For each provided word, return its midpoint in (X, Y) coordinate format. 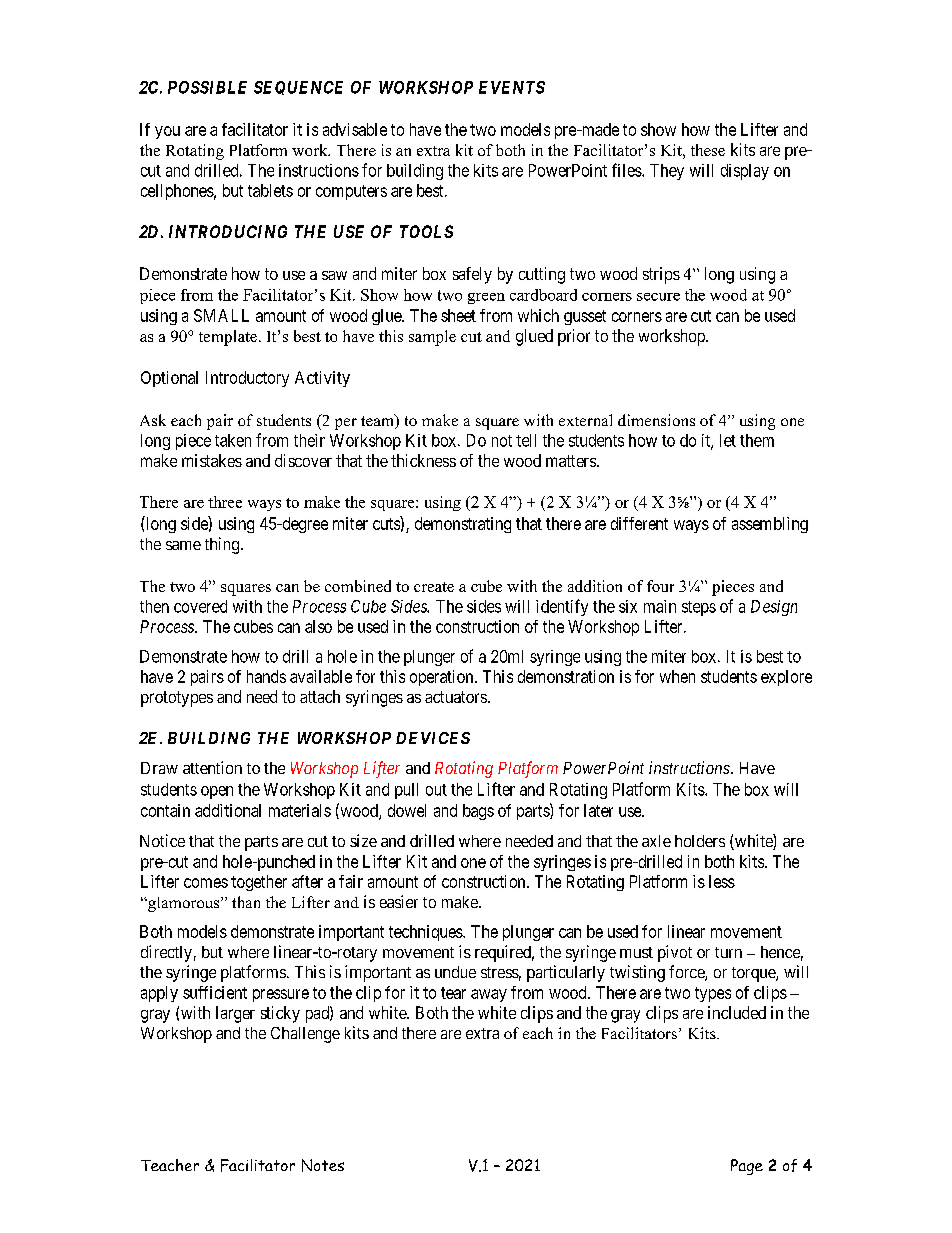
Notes (323, 1165)
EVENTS (512, 87)
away (489, 995)
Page (747, 1167)
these (708, 150)
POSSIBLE (207, 87)
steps (699, 608)
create (434, 587)
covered (200, 606)
